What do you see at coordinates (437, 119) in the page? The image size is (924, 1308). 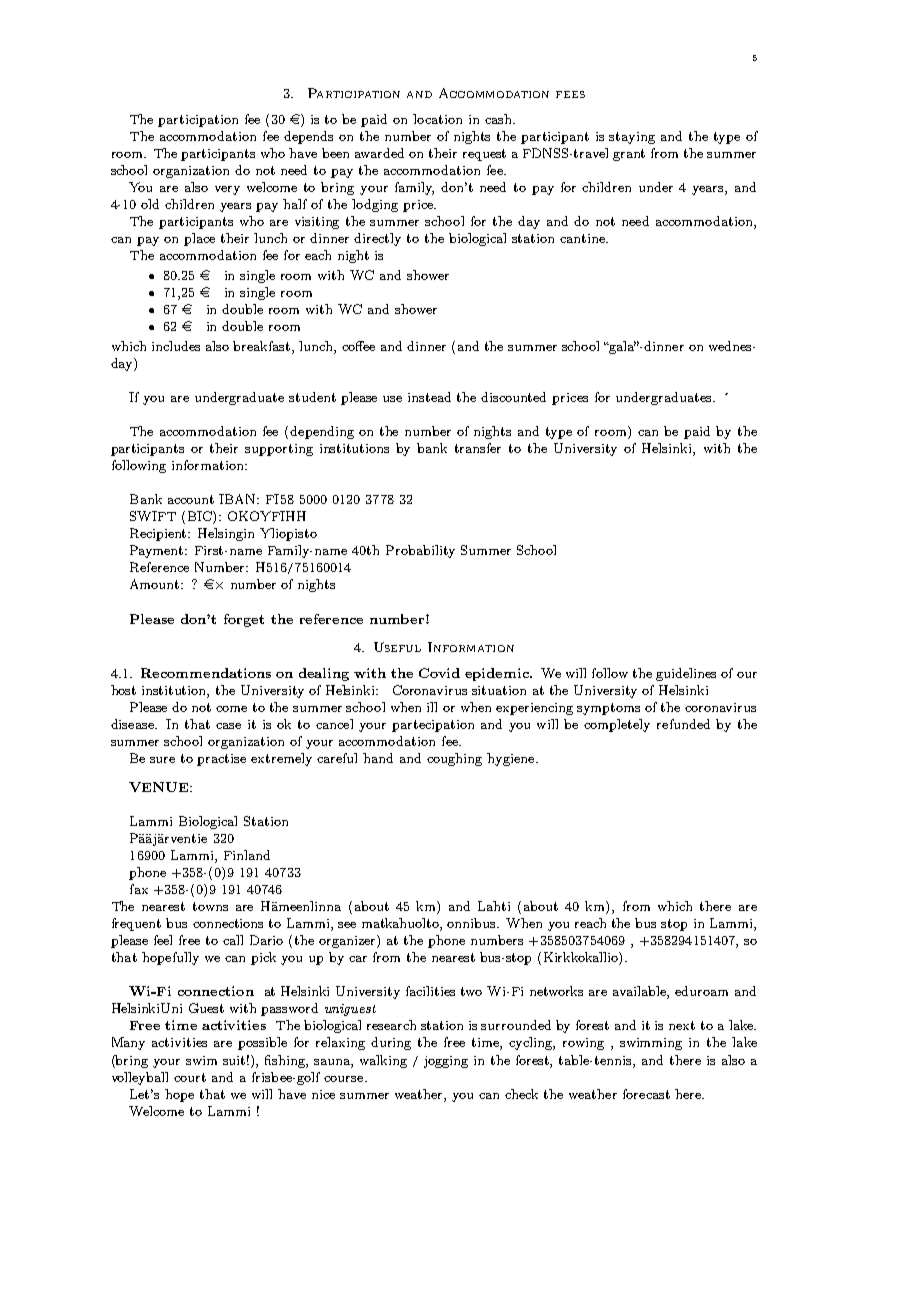 I see `location` at bounding box center [437, 119].
